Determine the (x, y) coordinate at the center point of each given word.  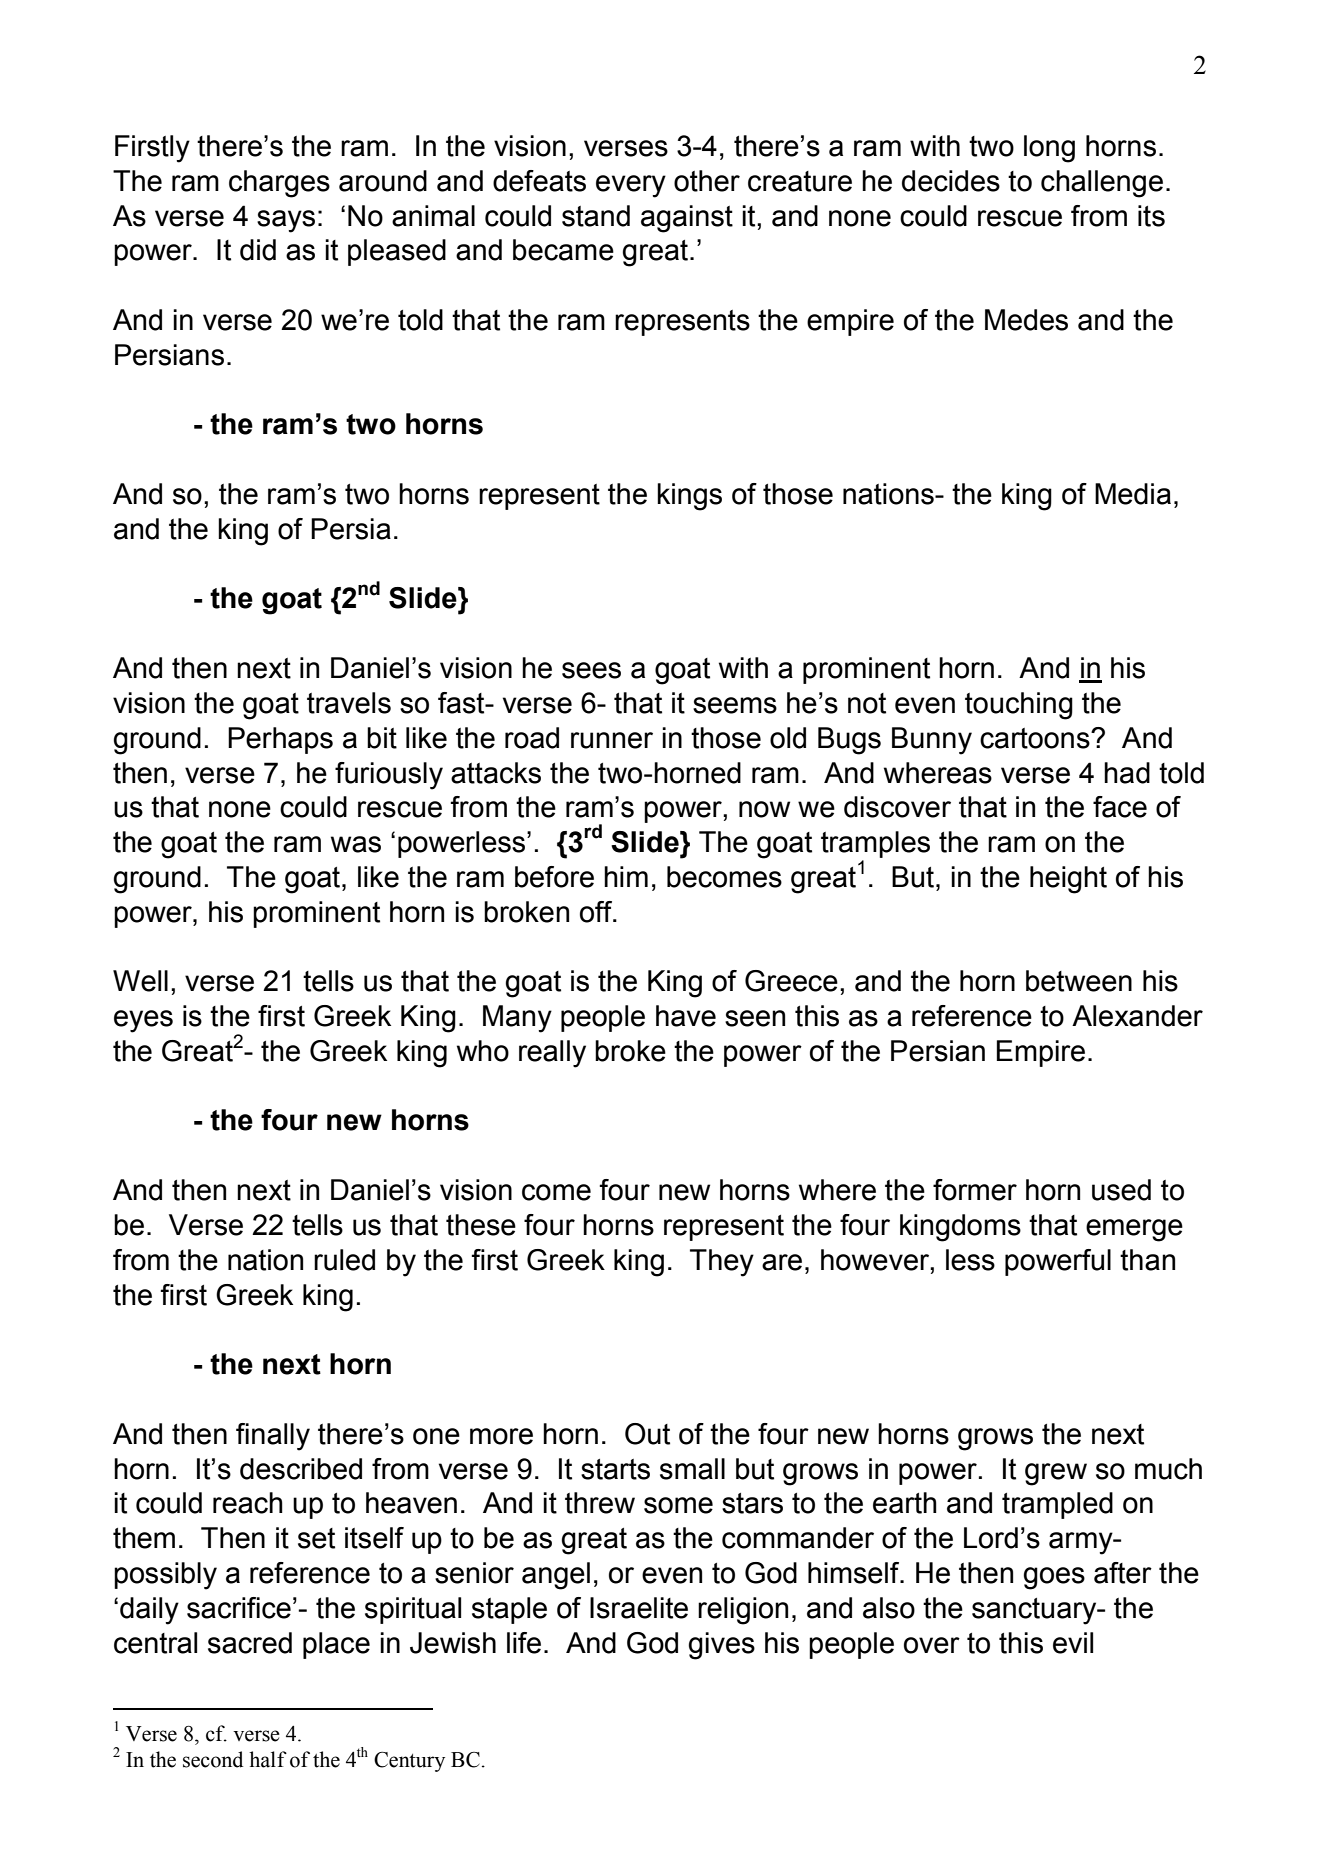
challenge (1102, 184)
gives (722, 1646)
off (597, 912)
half (268, 1759)
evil (1073, 1643)
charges (279, 184)
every (631, 186)
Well (140, 981)
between (1079, 981)
